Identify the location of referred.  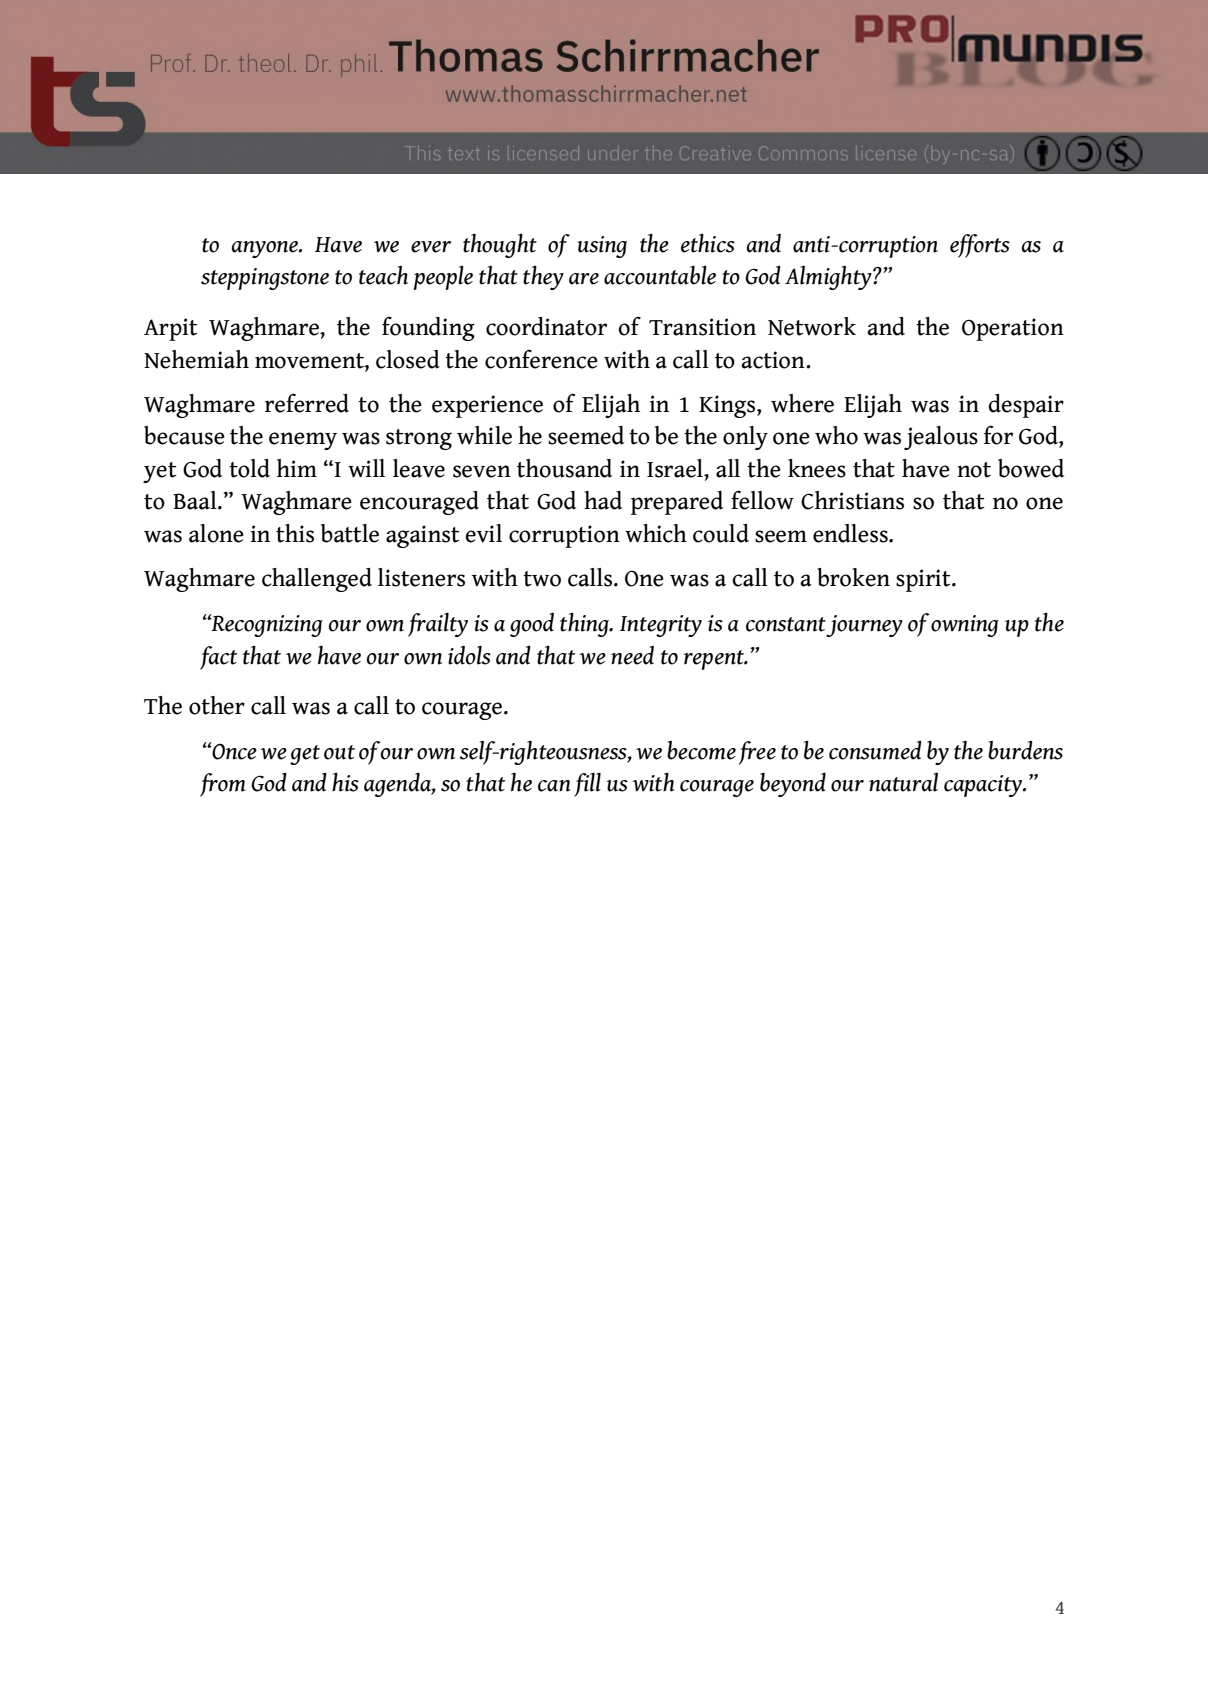
(307, 403).
